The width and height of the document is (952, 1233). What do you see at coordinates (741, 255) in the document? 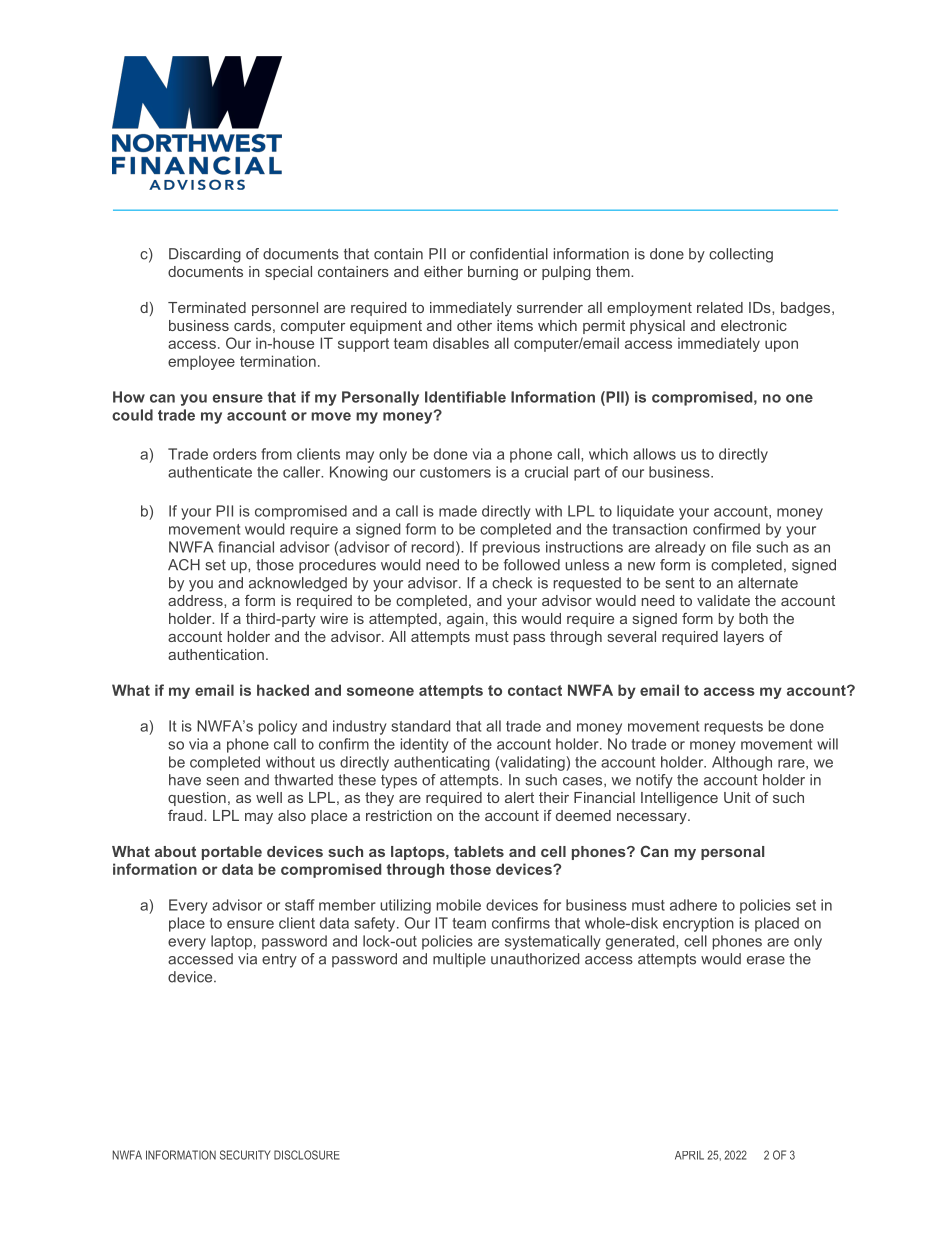
I see `collecting` at bounding box center [741, 255].
